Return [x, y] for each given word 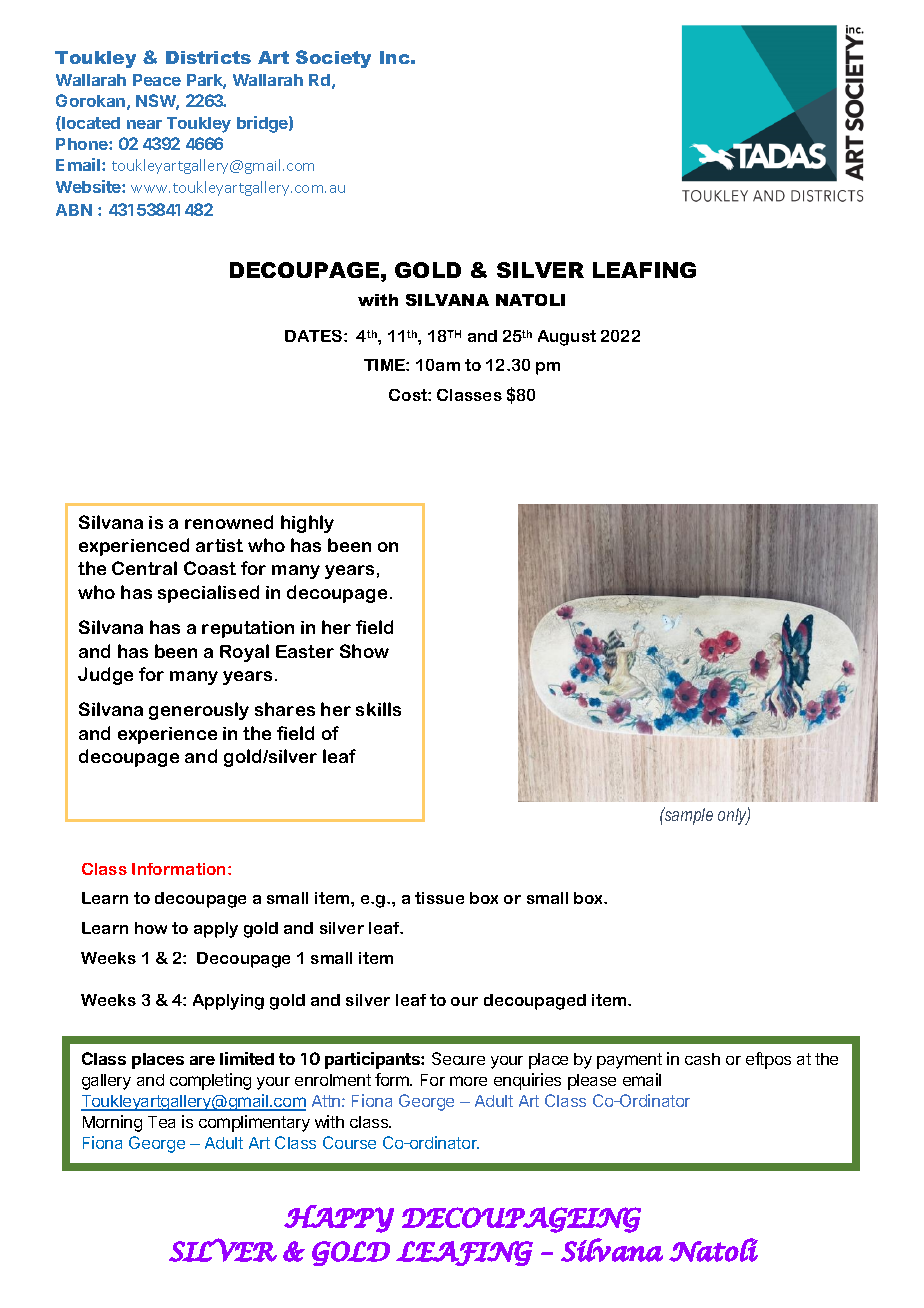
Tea [161, 1122]
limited [247, 1058]
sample [687, 816]
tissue [439, 898]
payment [629, 1061]
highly [307, 524]
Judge [105, 676]
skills [378, 709]
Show [364, 651]
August [567, 338]
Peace [157, 80]
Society [333, 59]
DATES [315, 336]
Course [349, 1142]
